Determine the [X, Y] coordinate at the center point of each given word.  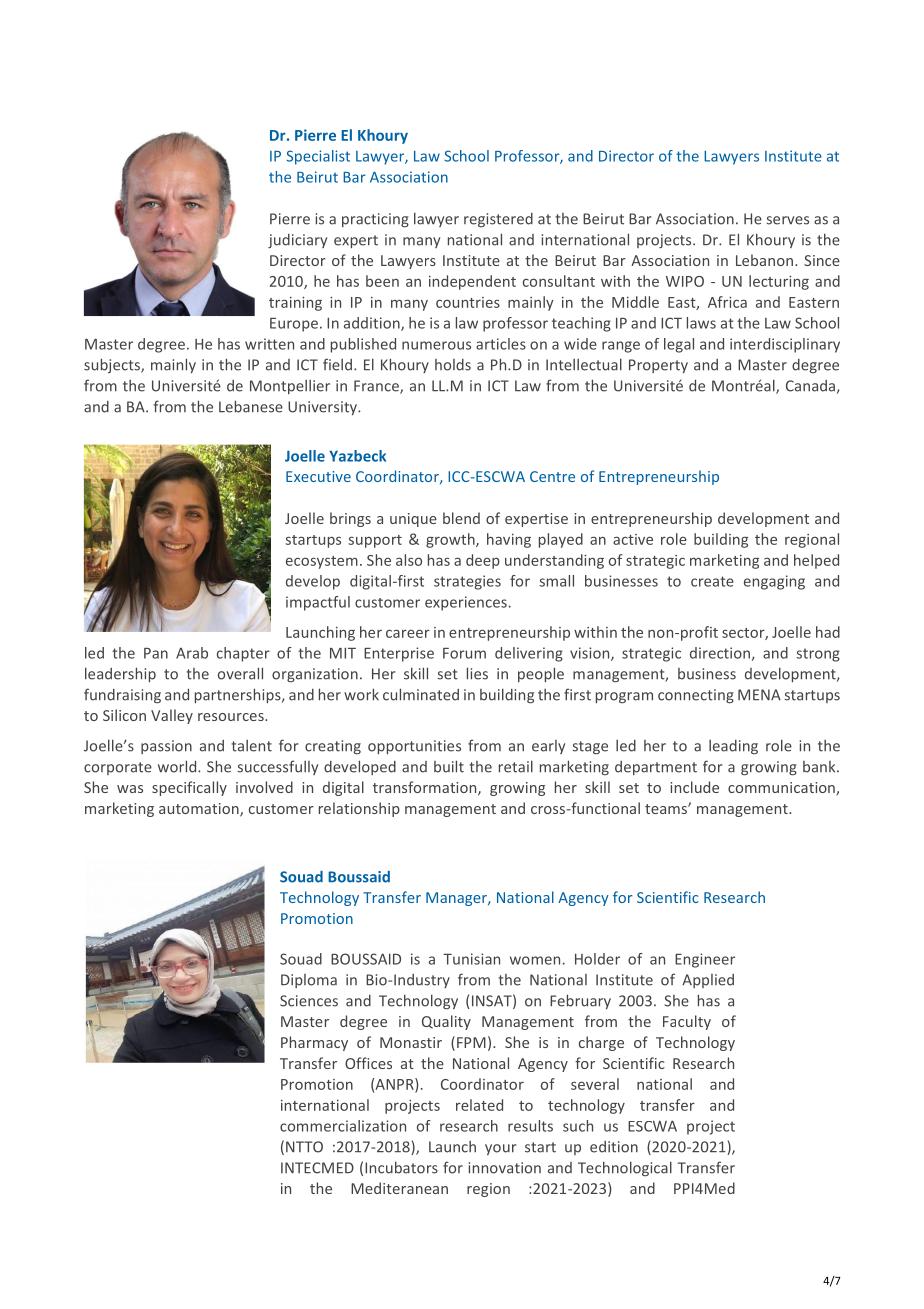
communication [782, 788]
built [449, 766]
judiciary [297, 241]
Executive [318, 476]
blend [461, 518]
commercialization [343, 1126]
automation [200, 810]
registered [498, 220]
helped [816, 561]
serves [788, 220]
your [500, 1149]
